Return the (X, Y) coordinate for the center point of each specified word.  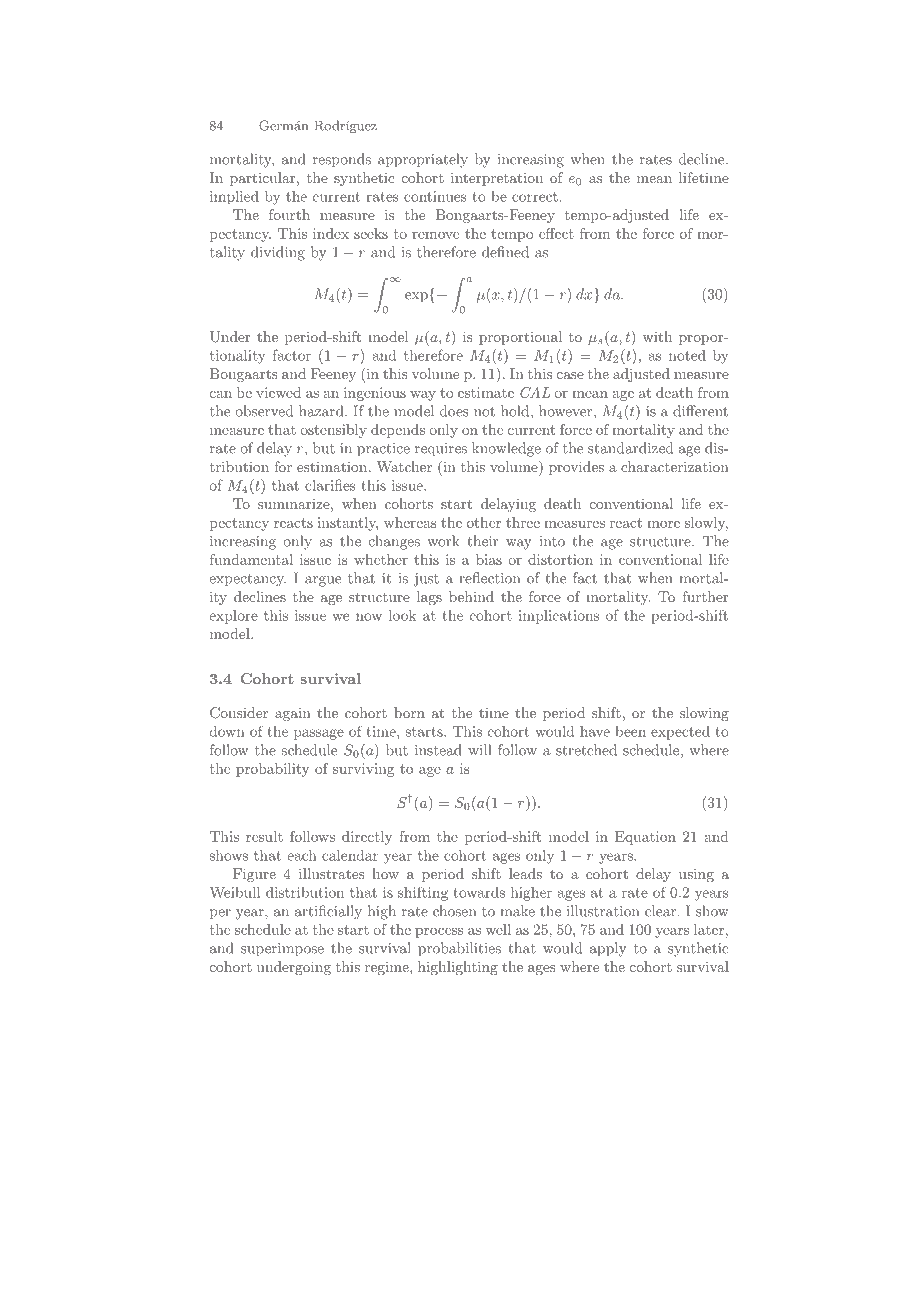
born (409, 712)
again (293, 714)
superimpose (282, 950)
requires (441, 449)
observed (264, 411)
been (630, 731)
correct (535, 197)
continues (435, 196)
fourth (289, 214)
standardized (630, 448)
